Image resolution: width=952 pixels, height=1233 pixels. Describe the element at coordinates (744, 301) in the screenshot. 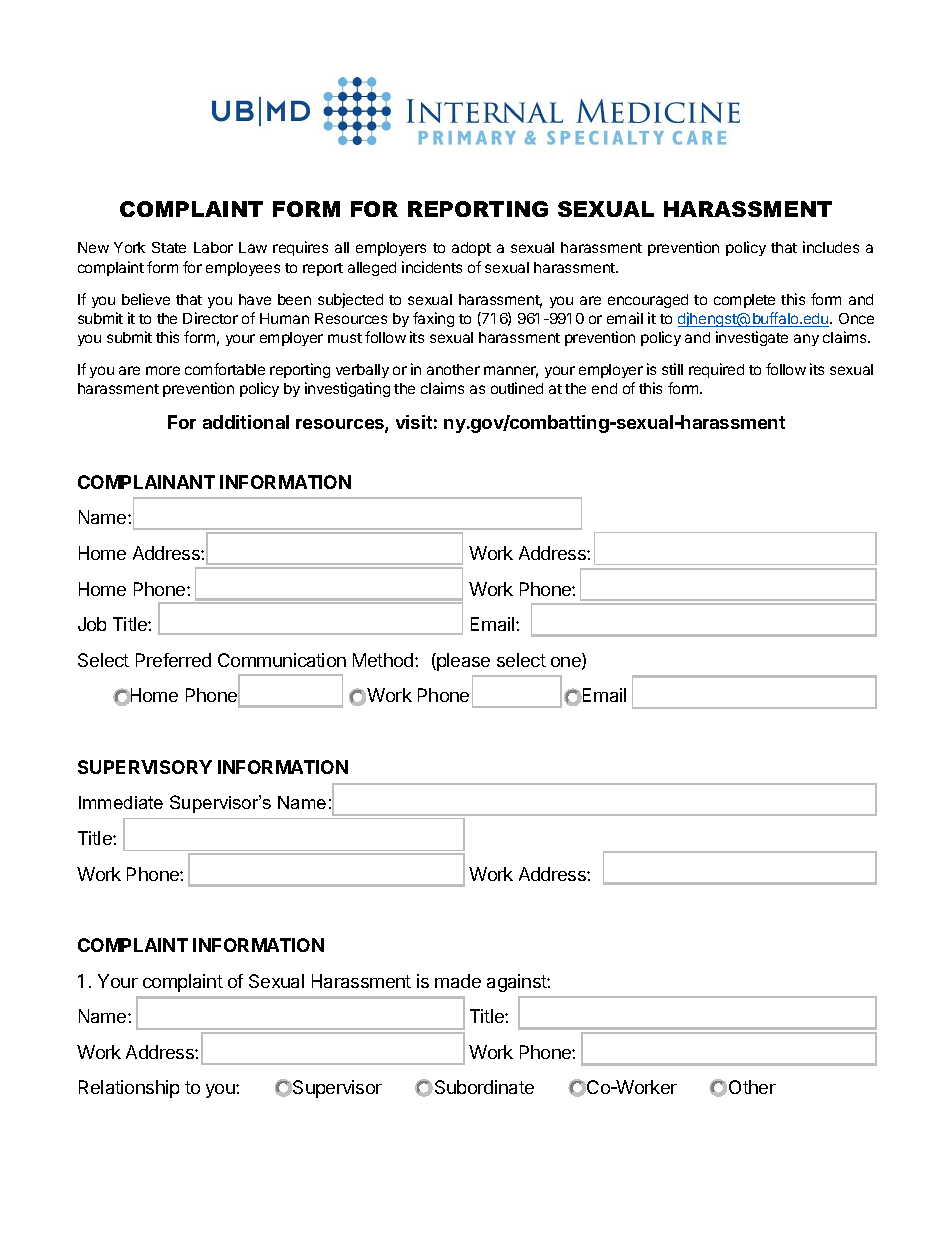

I see `complete` at that location.
